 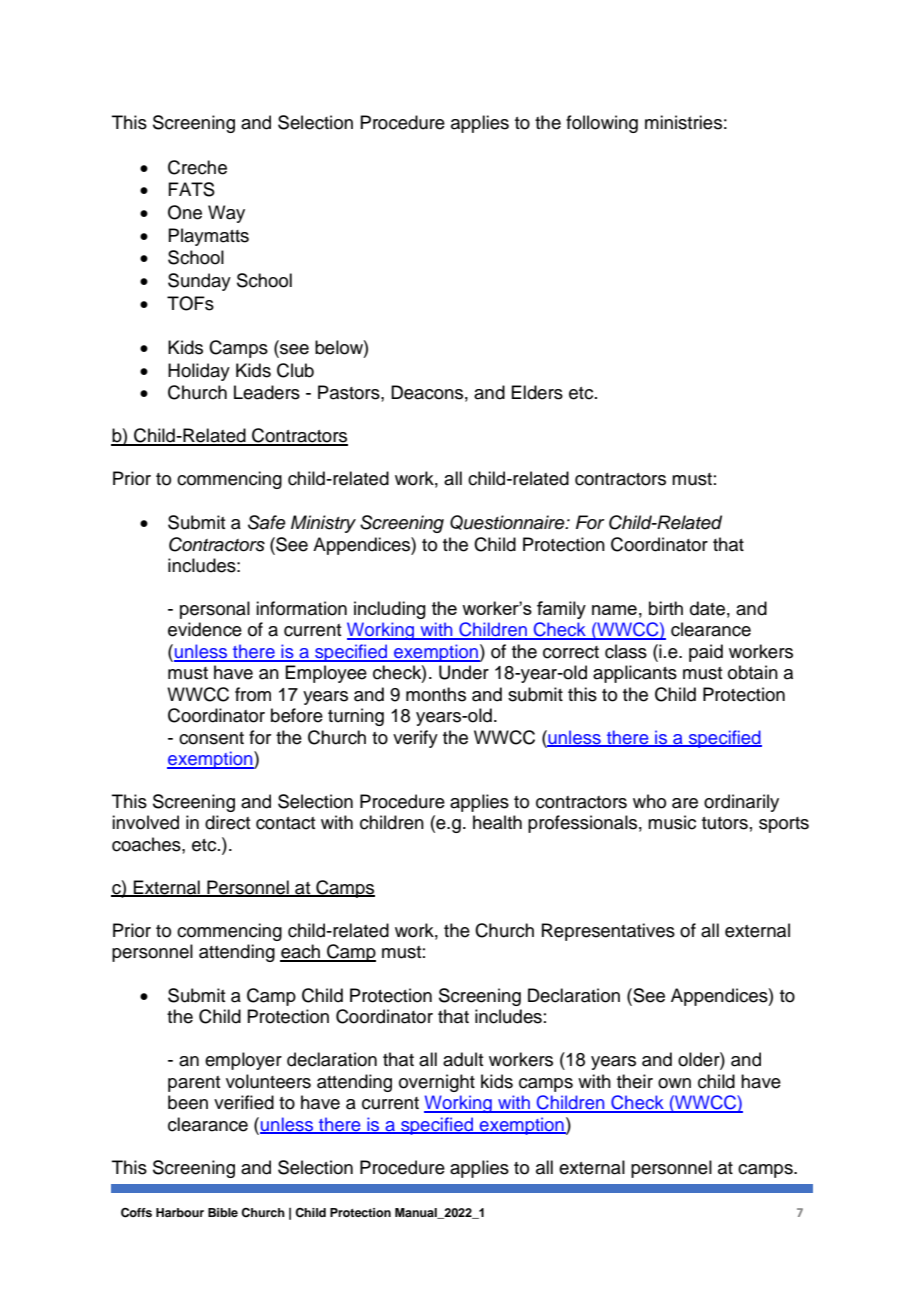 What do you see at coordinates (674, 1083) in the screenshot?
I see `own` at bounding box center [674, 1083].
